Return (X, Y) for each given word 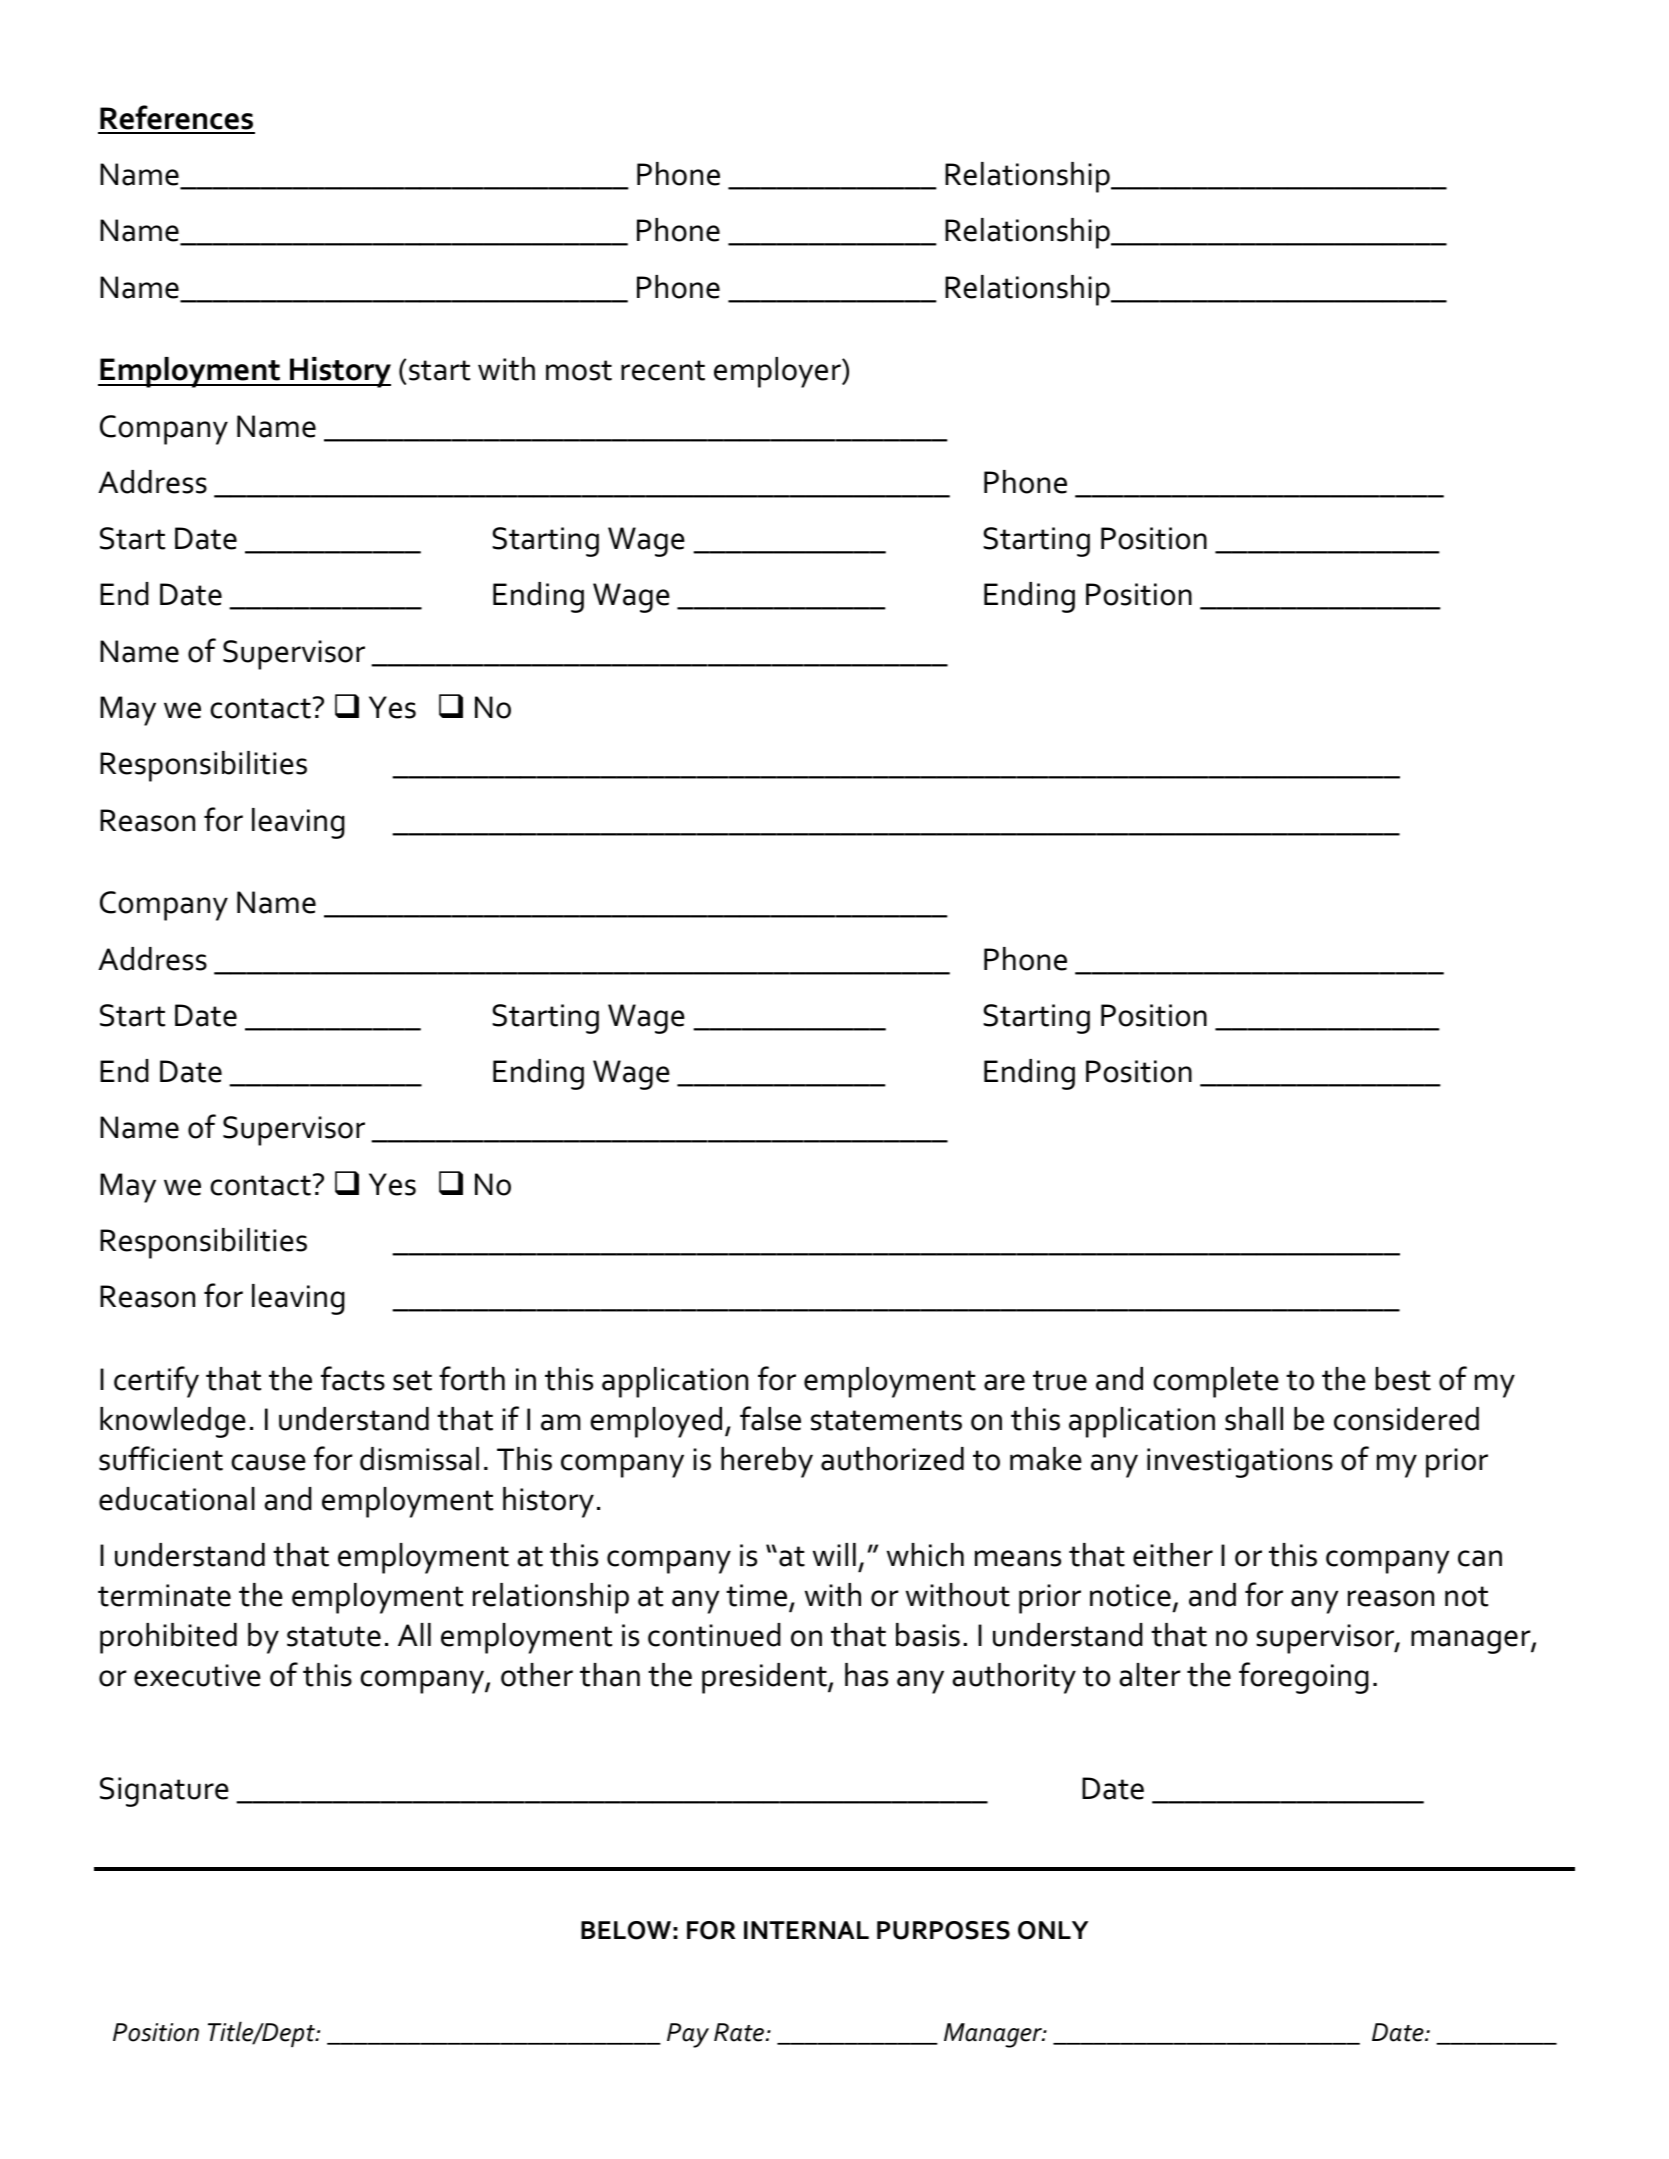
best (1403, 1379)
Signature (164, 1792)
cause (268, 1462)
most (579, 370)
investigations (1240, 1463)
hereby (767, 1462)
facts (353, 1378)
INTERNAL (806, 1930)
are (1004, 1382)
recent (663, 370)
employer (778, 372)
